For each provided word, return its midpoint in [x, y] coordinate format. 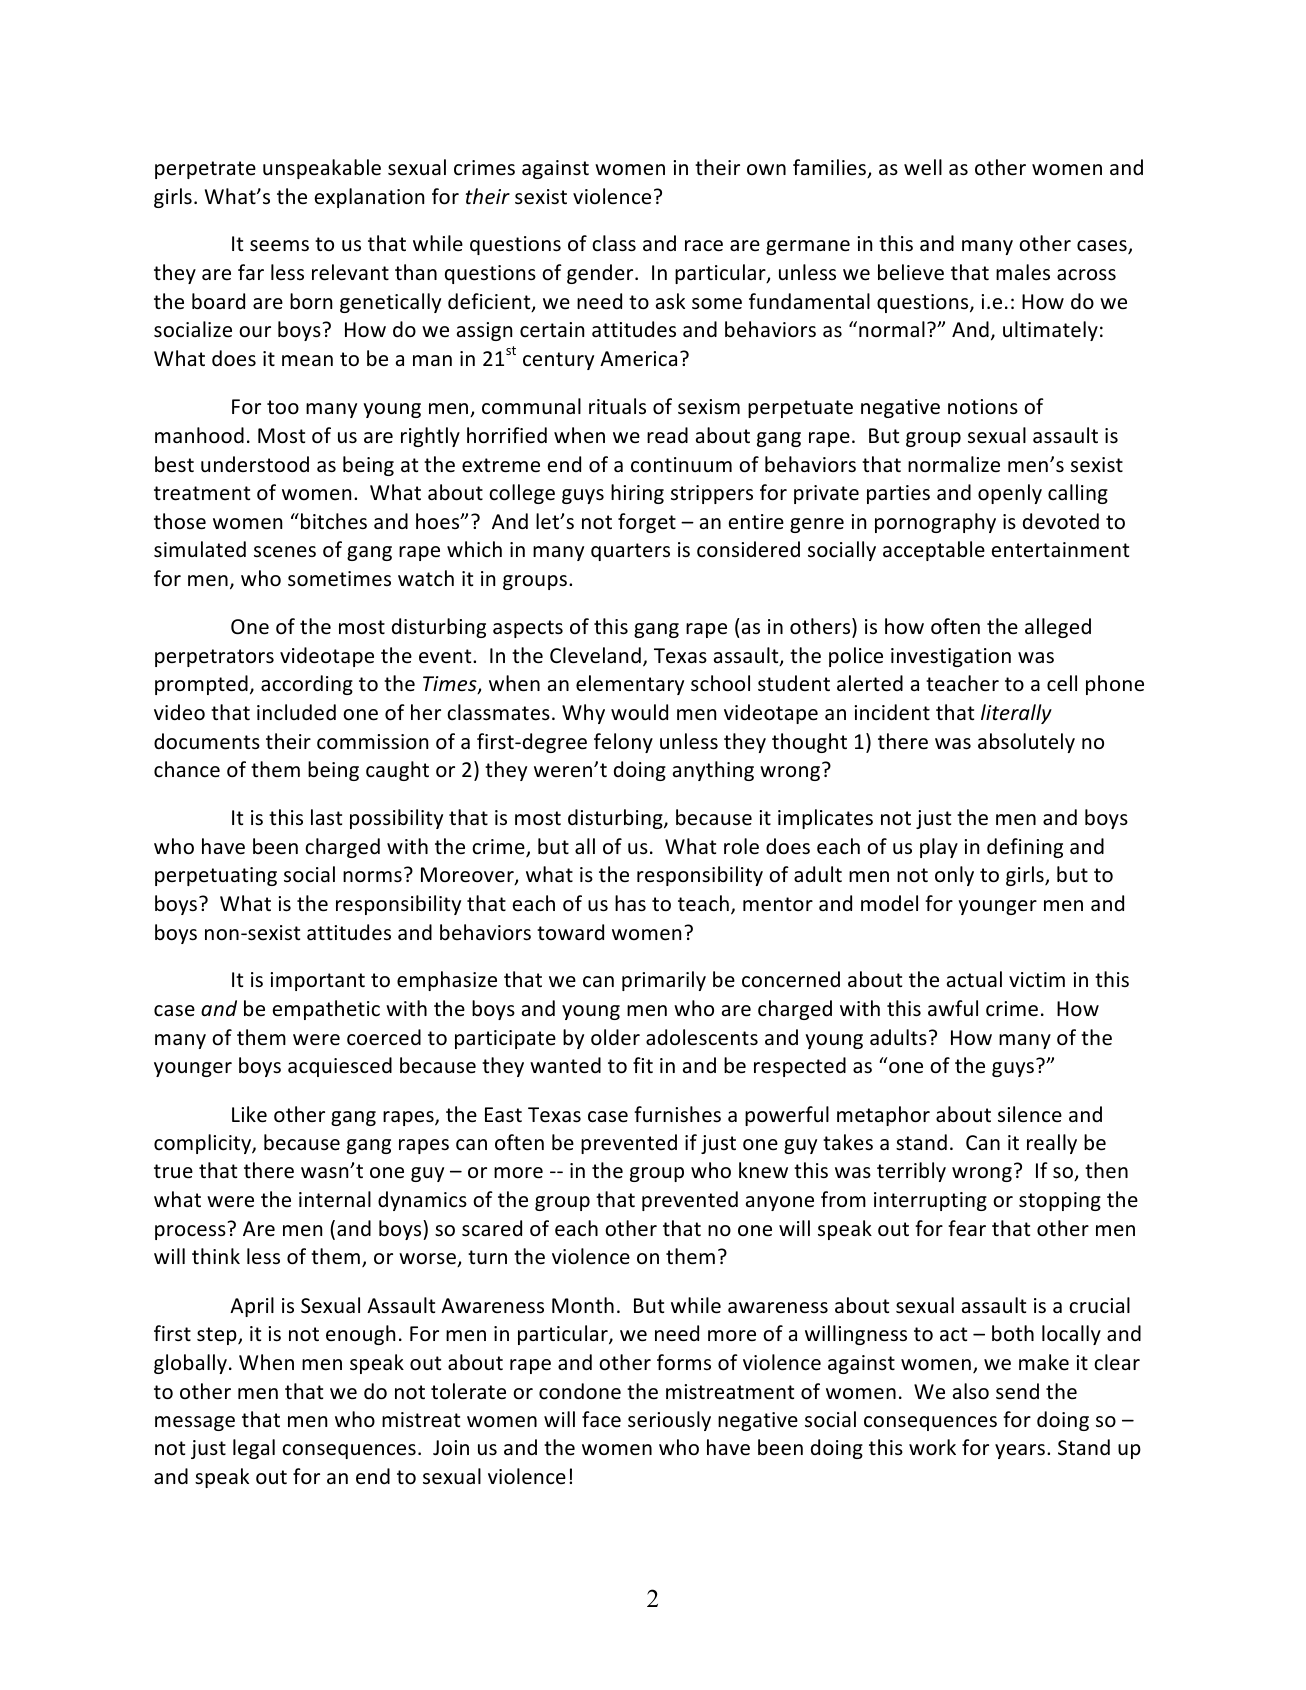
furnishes [677, 1114]
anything [713, 771]
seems [279, 246]
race [704, 246]
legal [254, 1449]
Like [249, 1114]
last [326, 817]
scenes [285, 551]
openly [1010, 494]
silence [1030, 1114]
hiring [637, 494]
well [923, 167]
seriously [669, 1421]
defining [1025, 848]
